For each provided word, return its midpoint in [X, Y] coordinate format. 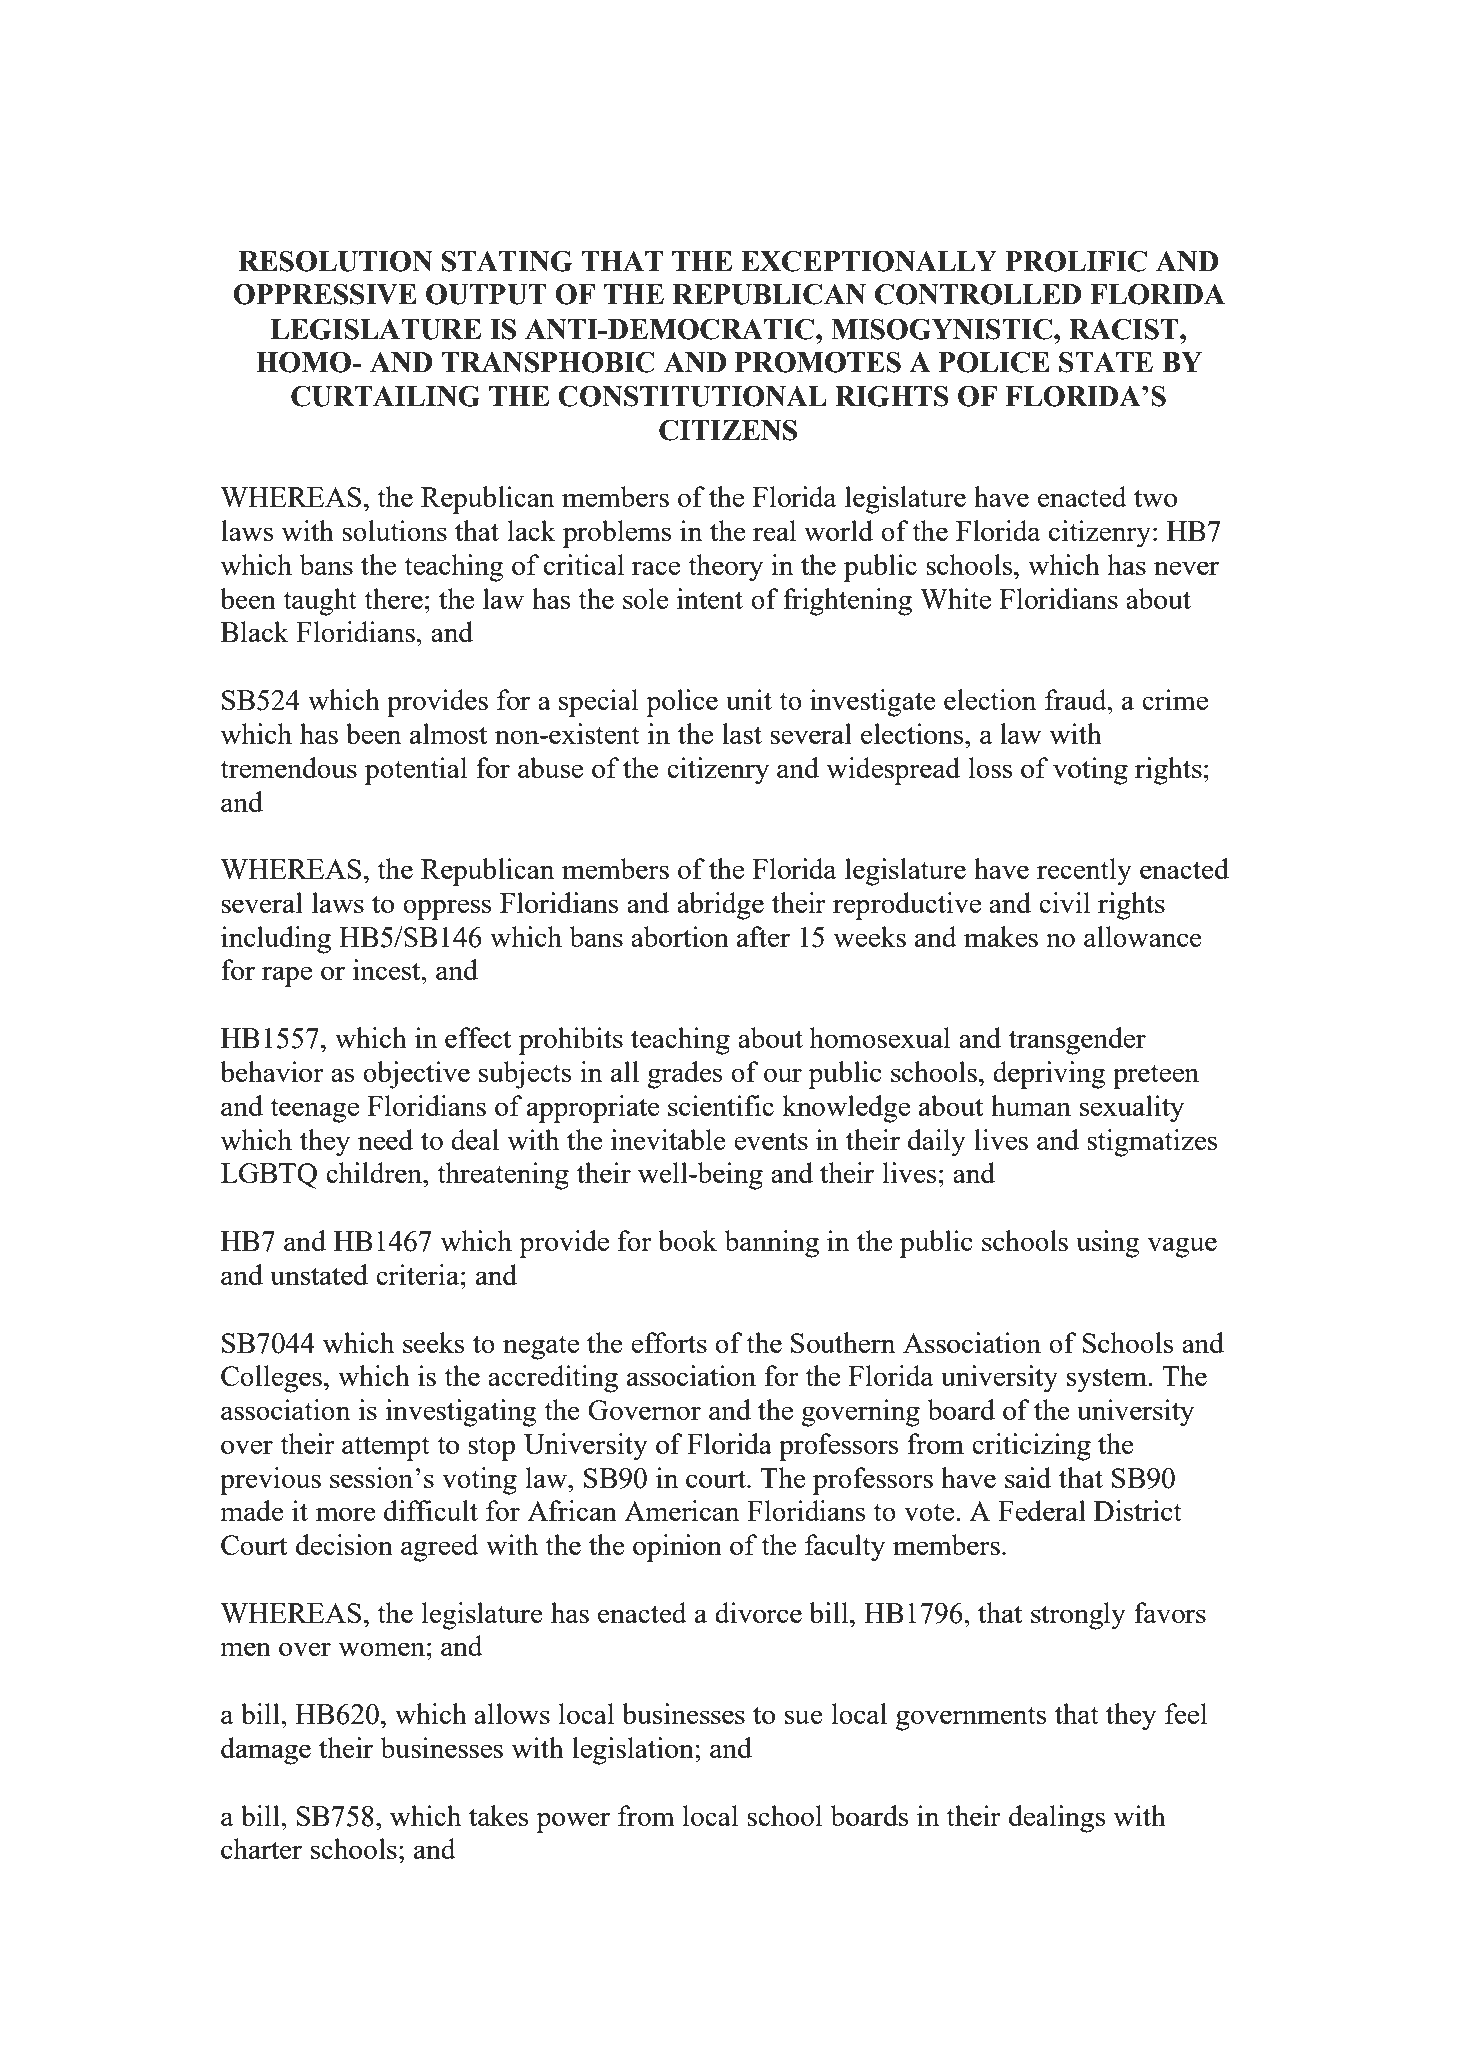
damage [266, 1751]
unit [749, 699]
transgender [1077, 1041]
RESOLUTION [335, 261]
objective [416, 1075]
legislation [634, 1751]
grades [684, 1075]
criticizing [1031, 1447]
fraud [1077, 699]
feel [1186, 1713]
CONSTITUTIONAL [692, 396]
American [681, 1510]
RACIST [1125, 329]
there [393, 598]
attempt [386, 1448]
